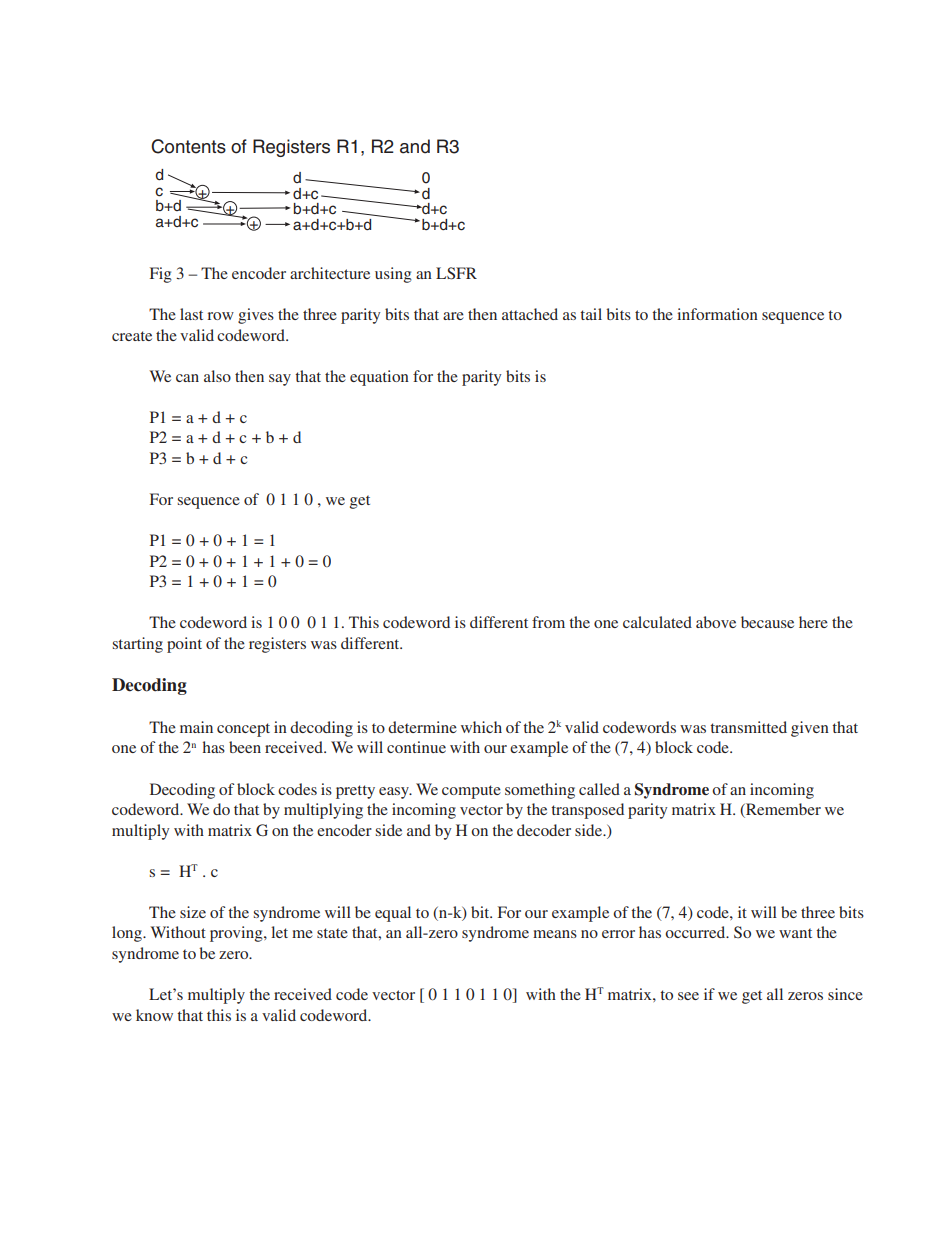 The width and height of the document is (952, 1233). What do you see at coordinates (717, 314) in the document?
I see `information` at bounding box center [717, 314].
